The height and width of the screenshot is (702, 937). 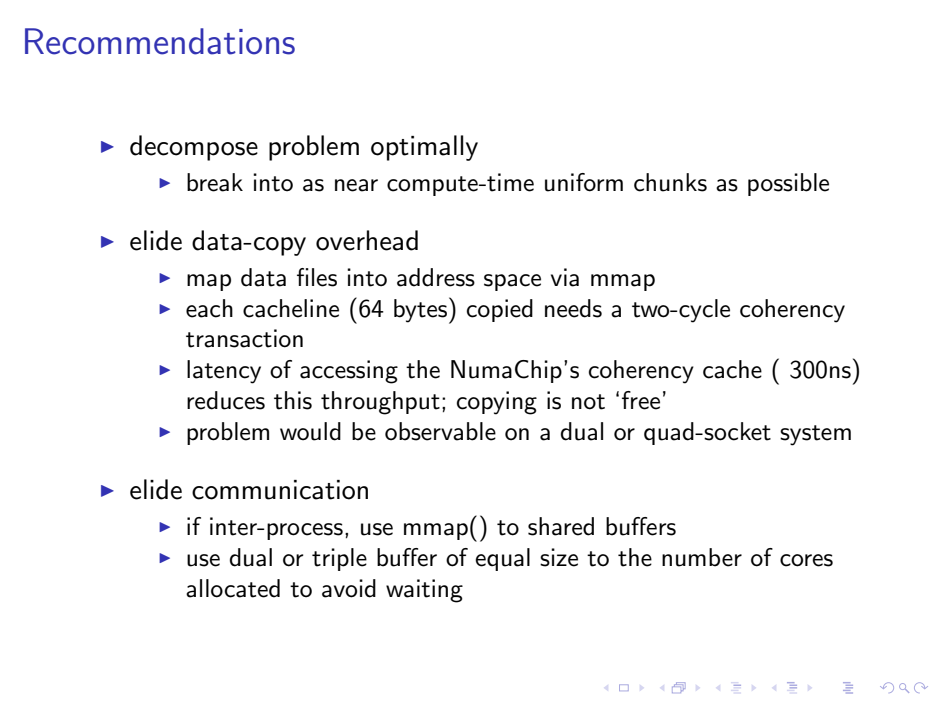 I want to click on not, so click(x=588, y=402).
